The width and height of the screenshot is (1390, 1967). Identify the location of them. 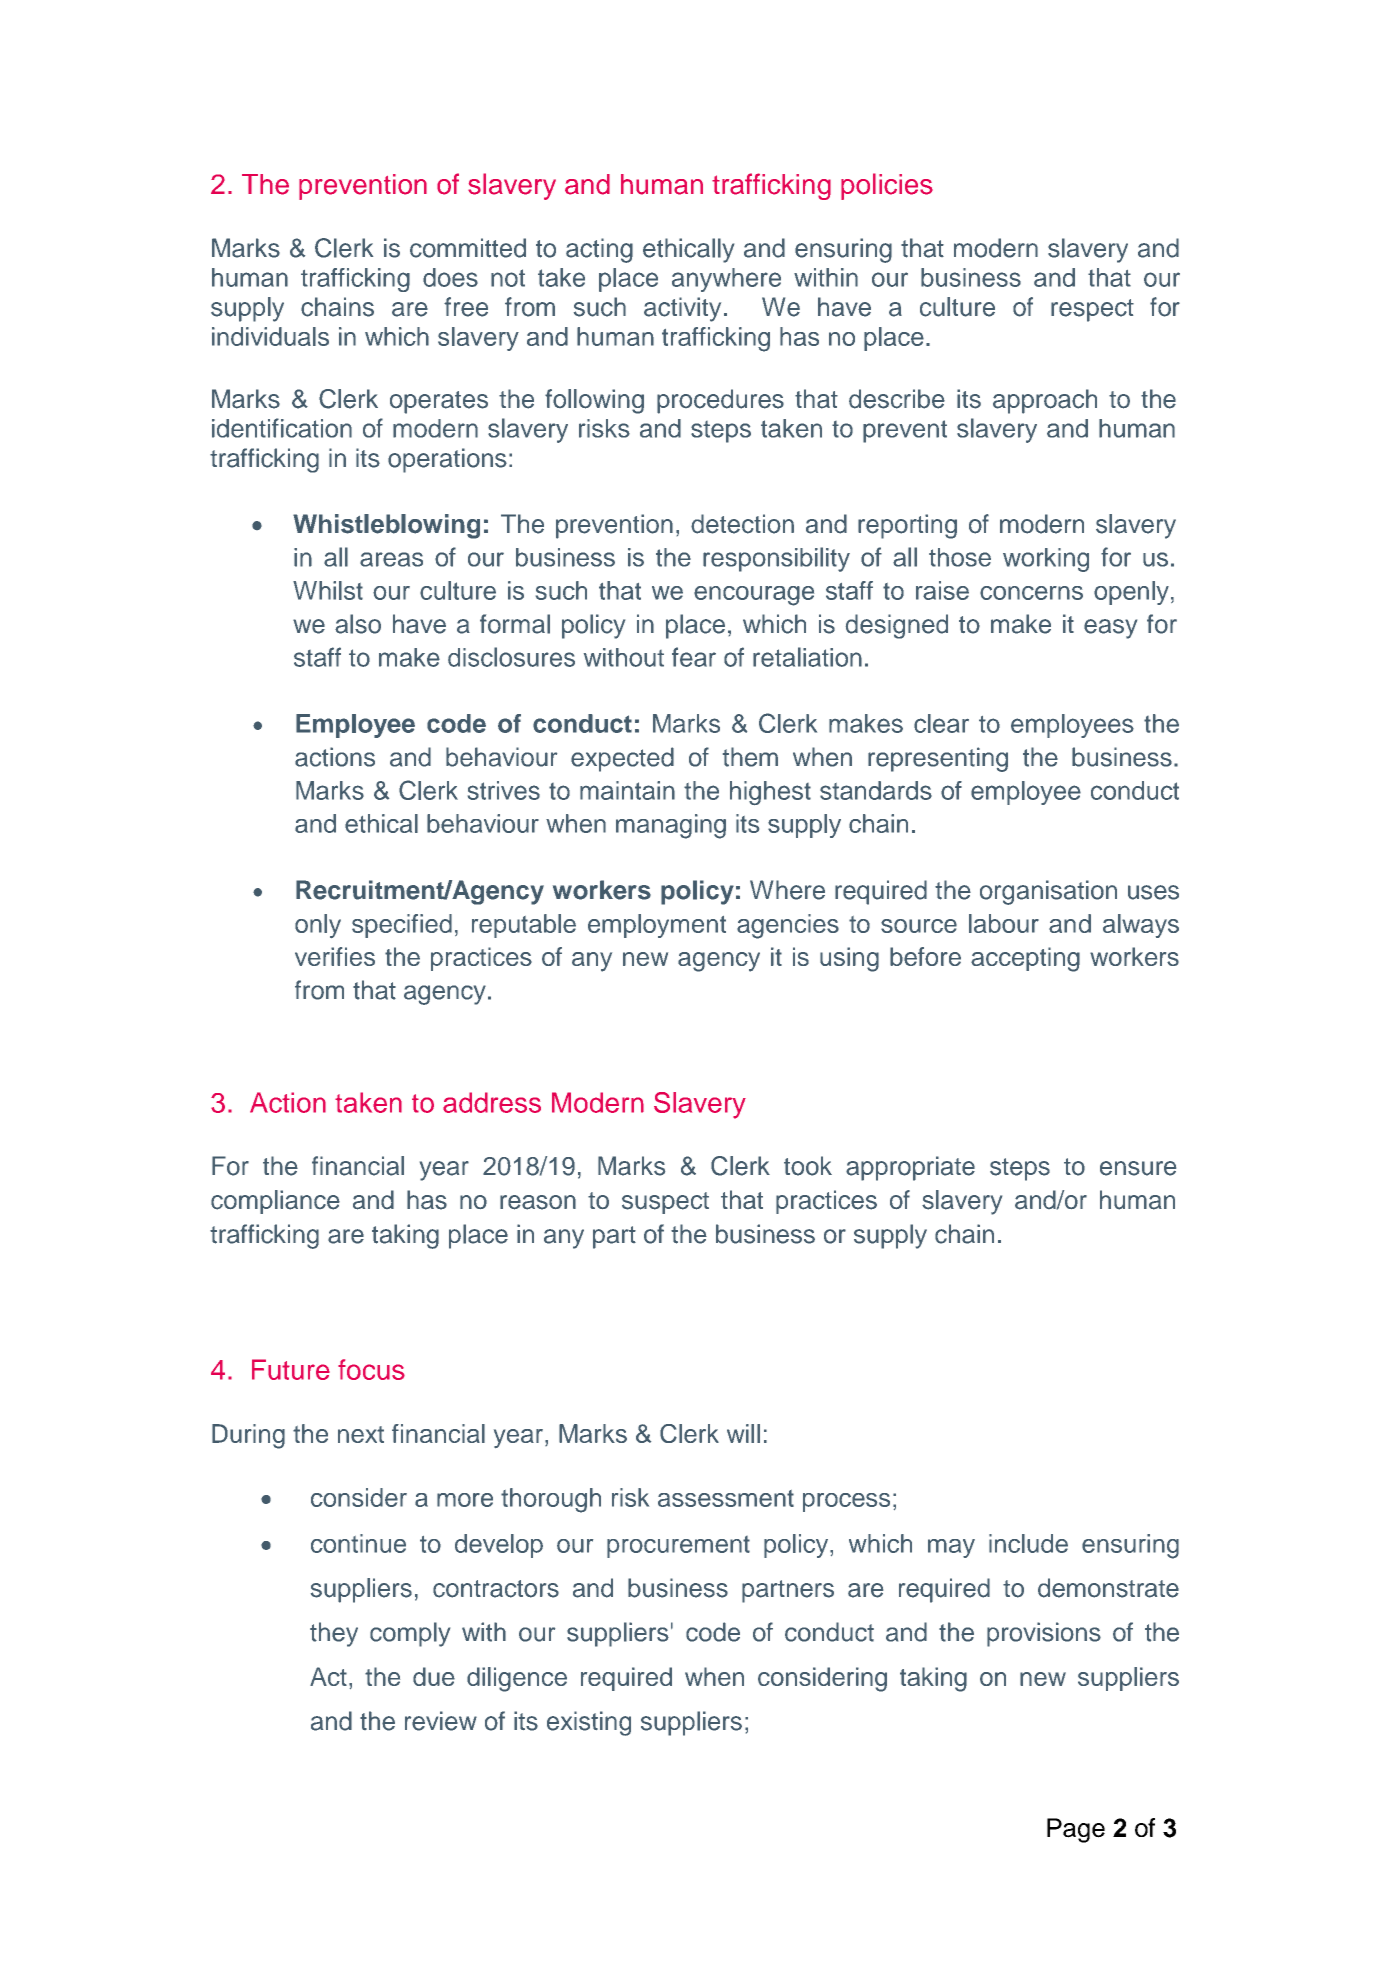
(750, 757).
